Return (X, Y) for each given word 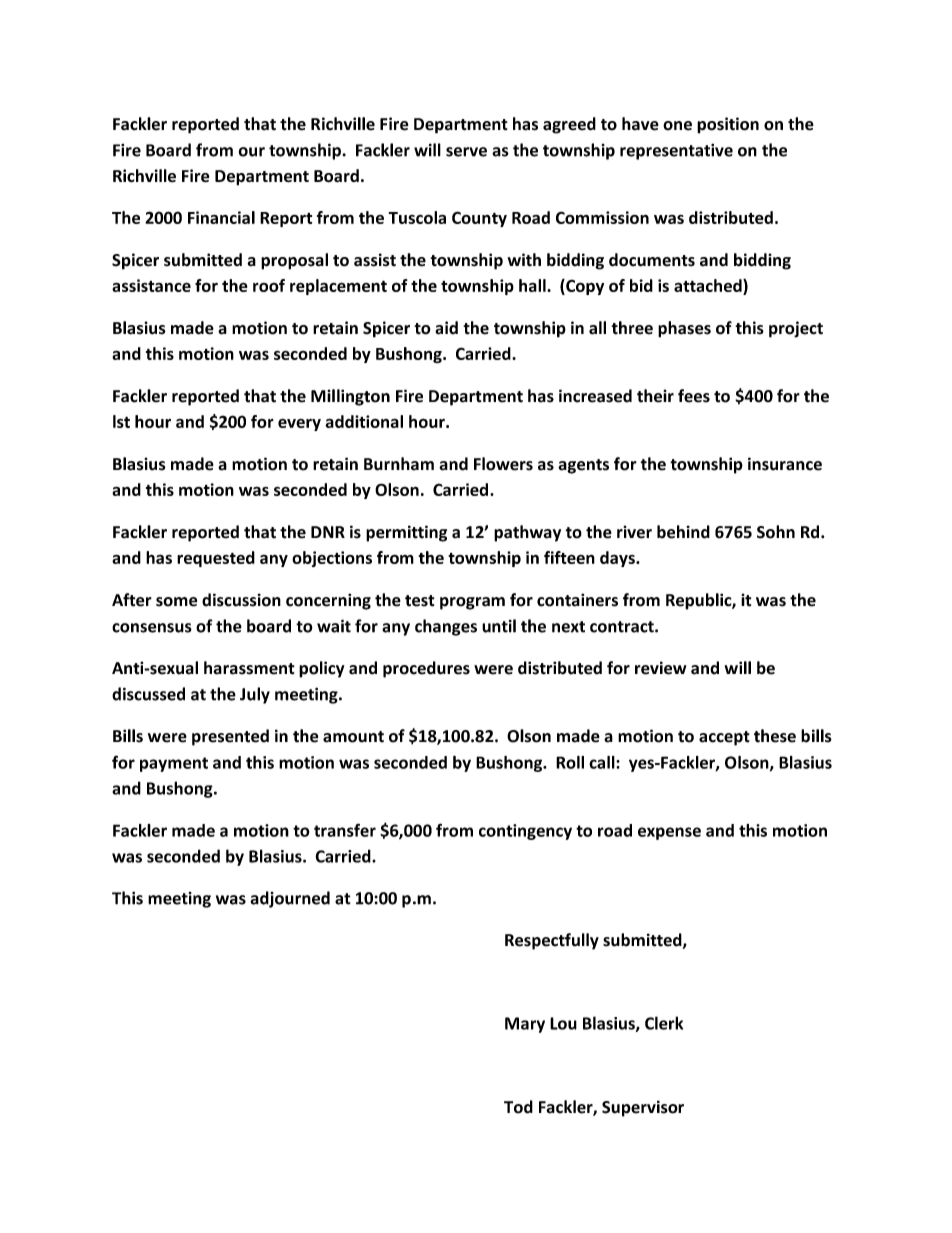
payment (174, 764)
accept (724, 738)
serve (466, 152)
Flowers (503, 464)
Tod (518, 1107)
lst (121, 421)
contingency (525, 832)
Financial (221, 217)
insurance (785, 464)
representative (676, 151)
